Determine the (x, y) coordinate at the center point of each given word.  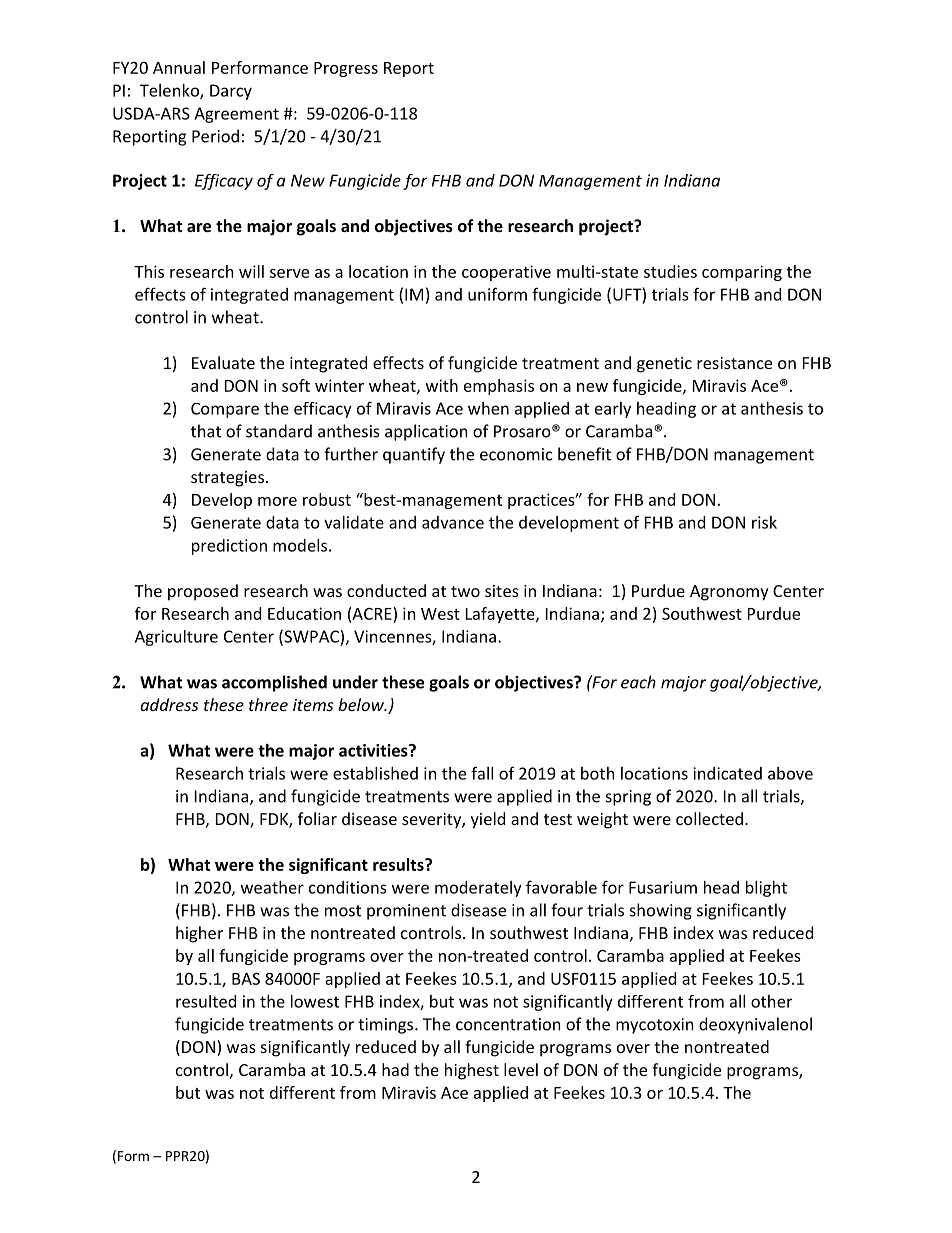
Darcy (231, 92)
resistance (734, 363)
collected (709, 818)
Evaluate (223, 362)
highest (472, 1071)
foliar (317, 818)
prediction (229, 547)
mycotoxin (655, 1026)
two (465, 591)
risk (764, 522)
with (442, 385)
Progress (346, 69)
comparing (742, 273)
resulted (206, 1001)
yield (488, 820)
